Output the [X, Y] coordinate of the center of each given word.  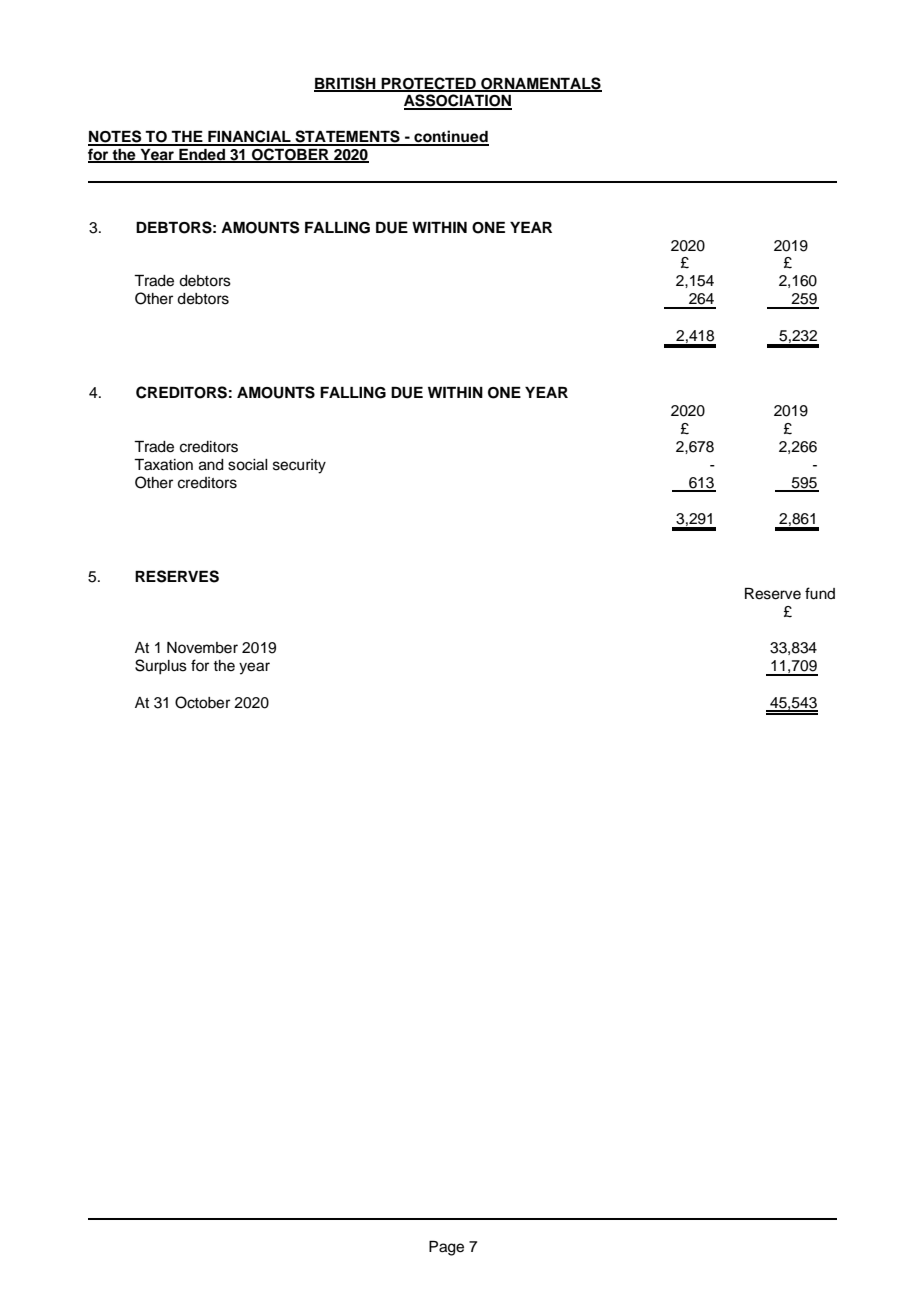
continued [450, 137]
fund [820, 593]
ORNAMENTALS [540, 84]
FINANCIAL [249, 137]
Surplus [161, 667]
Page [446, 1248]
